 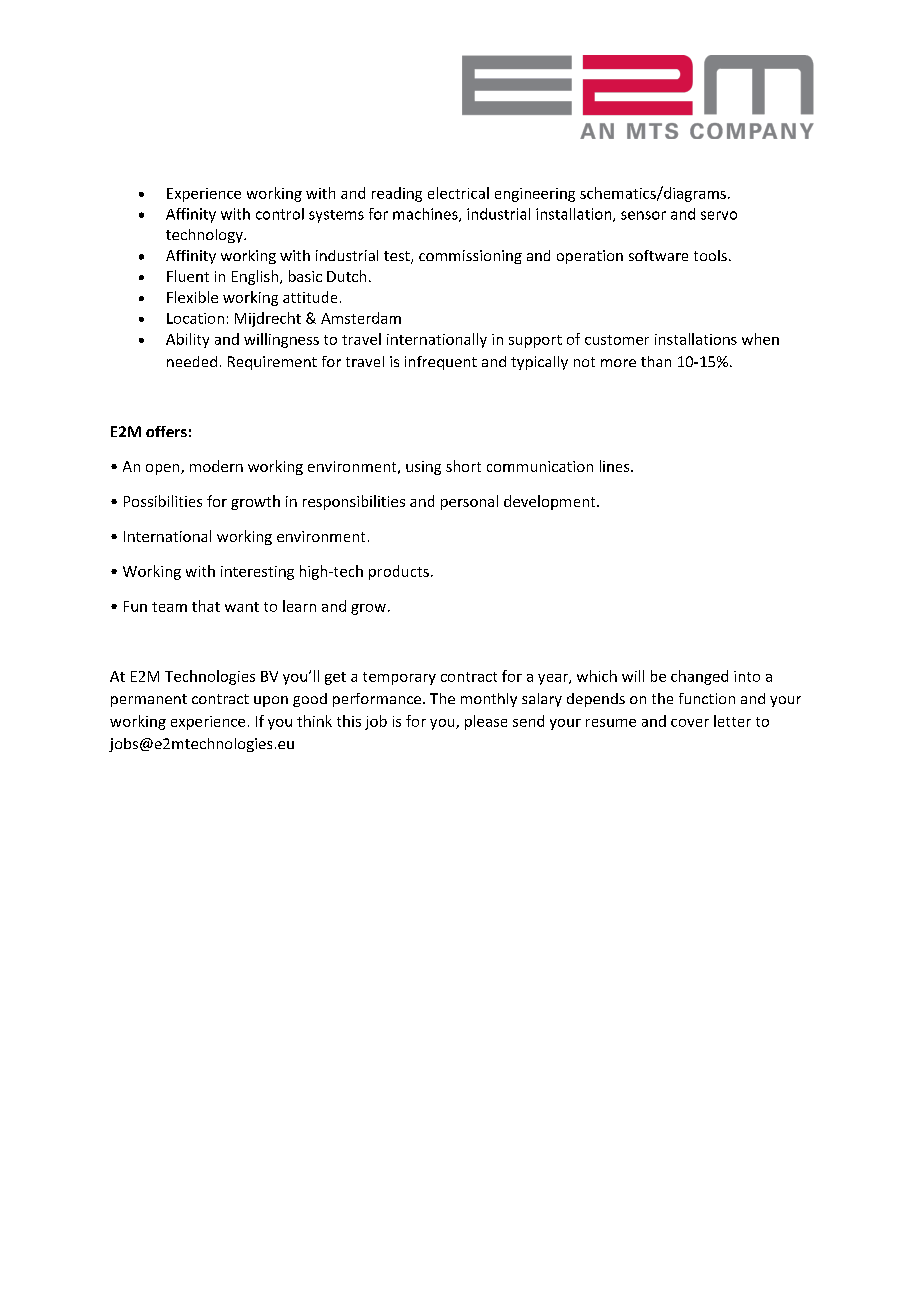 What do you see at coordinates (271, 701) in the document?
I see `upon` at bounding box center [271, 701].
